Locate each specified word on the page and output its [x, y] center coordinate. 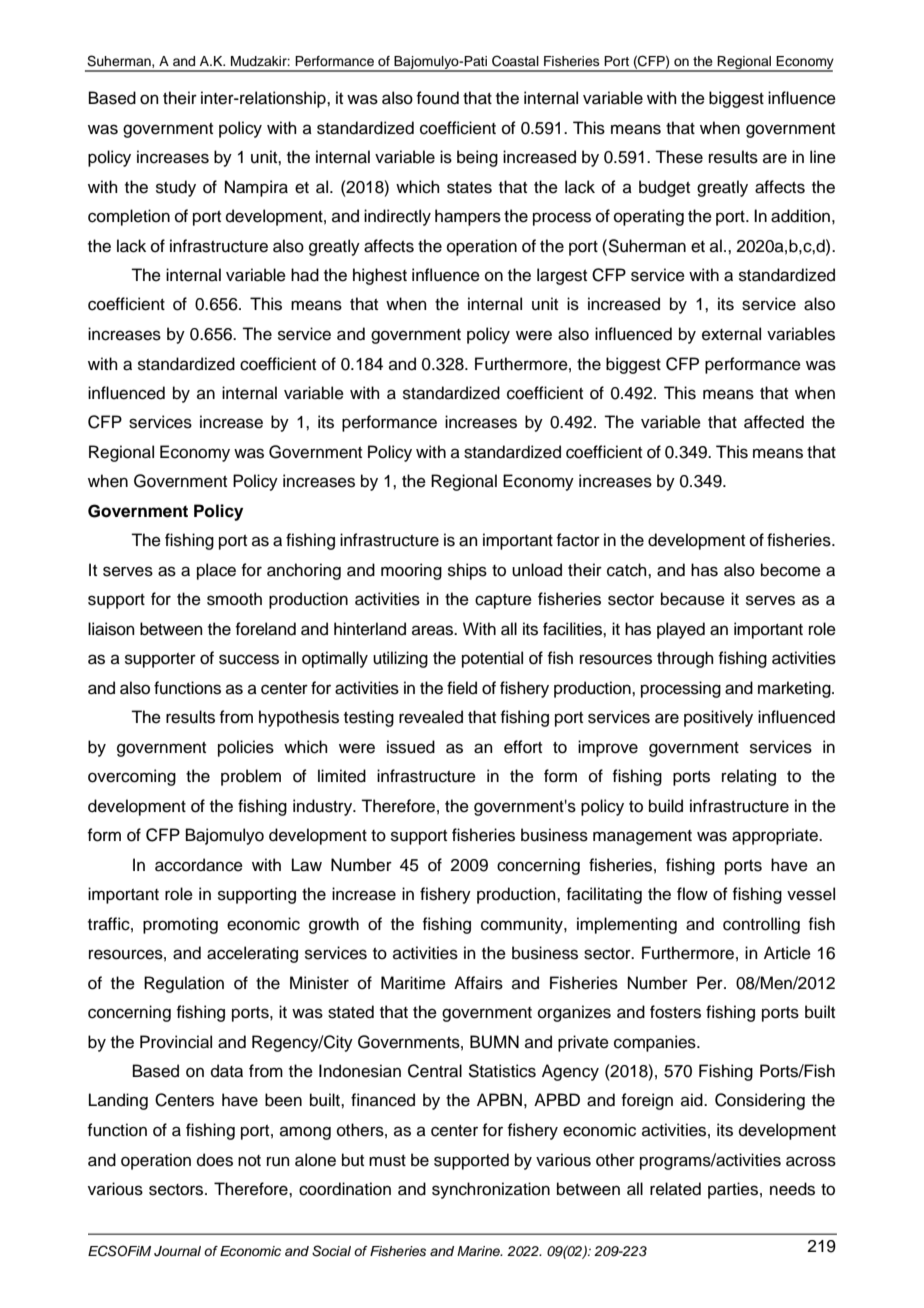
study [176, 188]
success [249, 659]
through [685, 659]
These [679, 157]
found [437, 98]
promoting [180, 925]
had [305, 275]
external [731, 334]
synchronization [491, 1190]
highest [380, 276]
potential [492, 659]
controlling [761, 925]
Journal [177, 1251]
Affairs [478, 983]
